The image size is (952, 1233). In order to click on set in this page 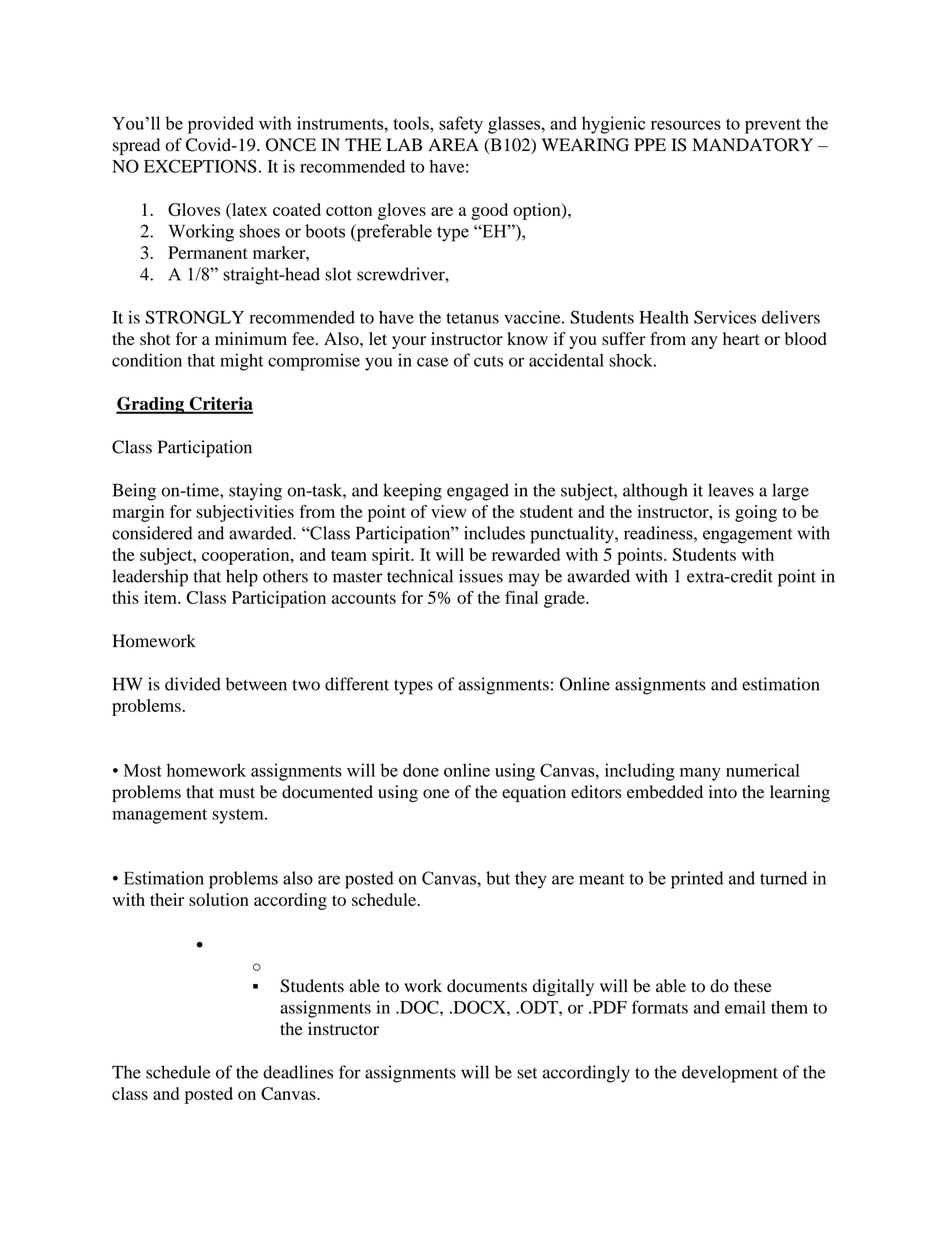, I will do `click(527, 1073)`.
